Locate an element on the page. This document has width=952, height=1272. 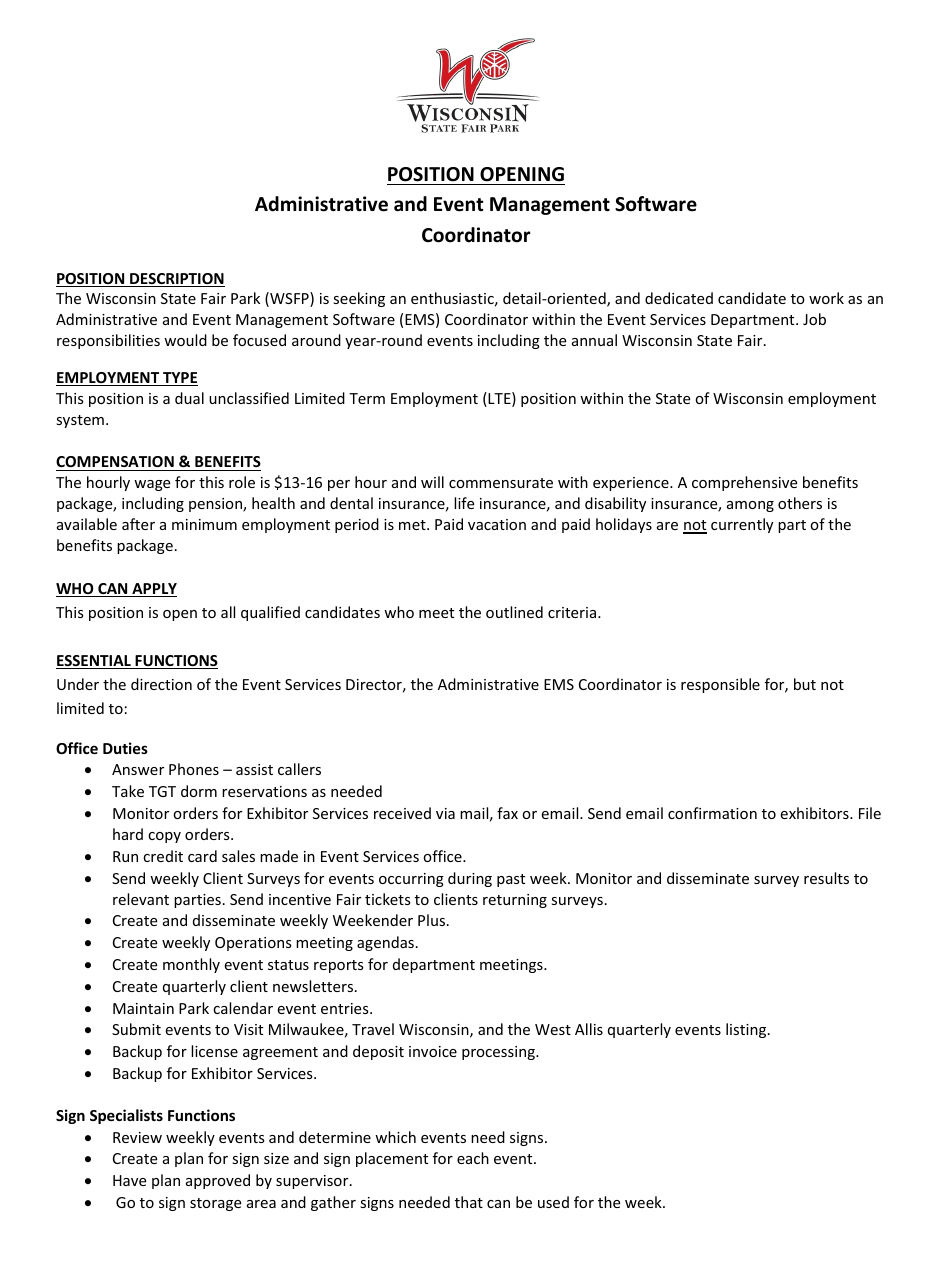
via is located at coordinates (445, 813).
